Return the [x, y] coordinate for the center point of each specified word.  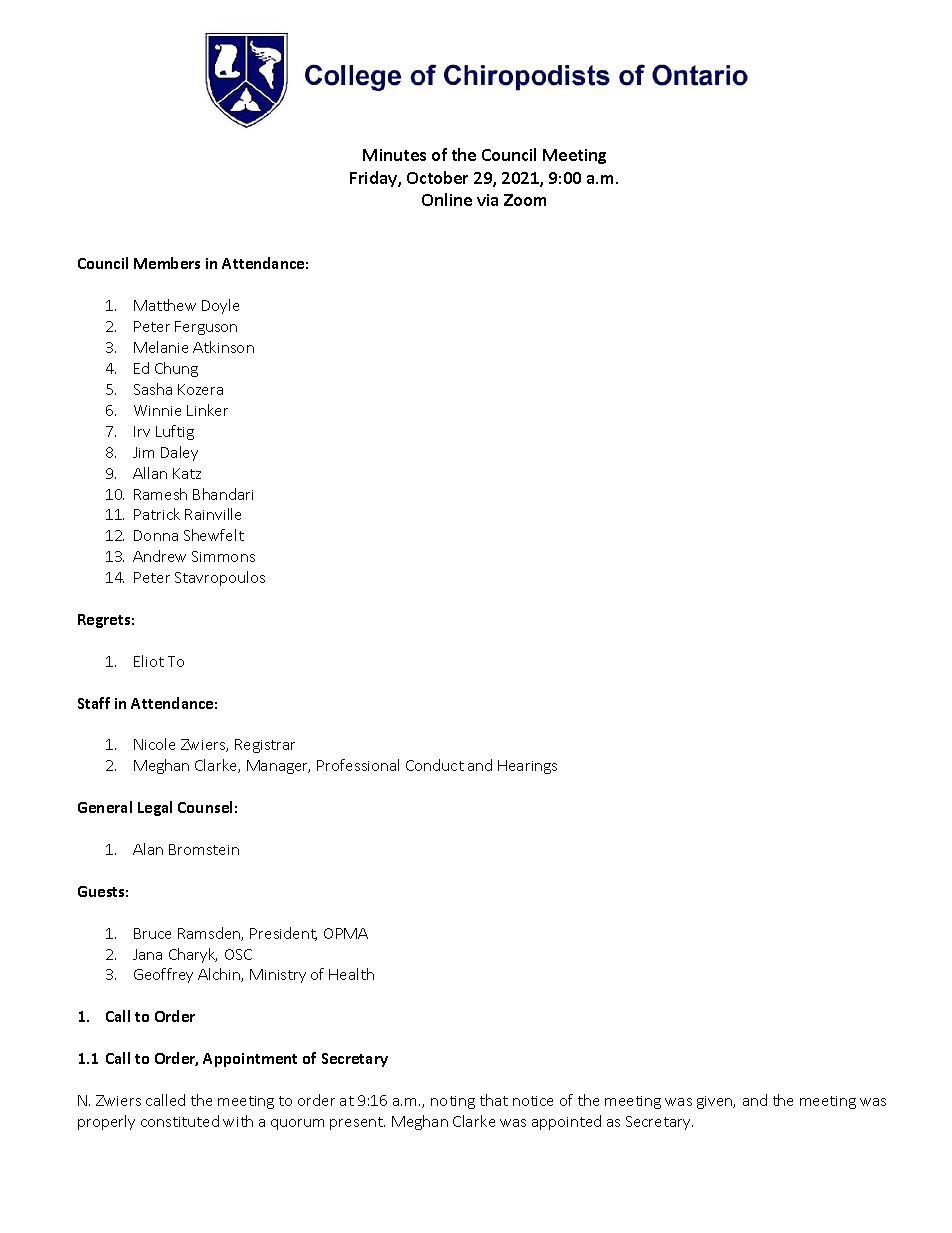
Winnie [157, 410]
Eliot [149, 661]
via [487, 200]
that [494, 1100]
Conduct [435, 765]
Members [167, 263]
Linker [207, 410]
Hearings [527, 767]
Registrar [265, 746]
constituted [180, 1121]
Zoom [525, 200]
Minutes [394, 155]
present [357, 1123]
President [283, 934]
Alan [148, 849]
